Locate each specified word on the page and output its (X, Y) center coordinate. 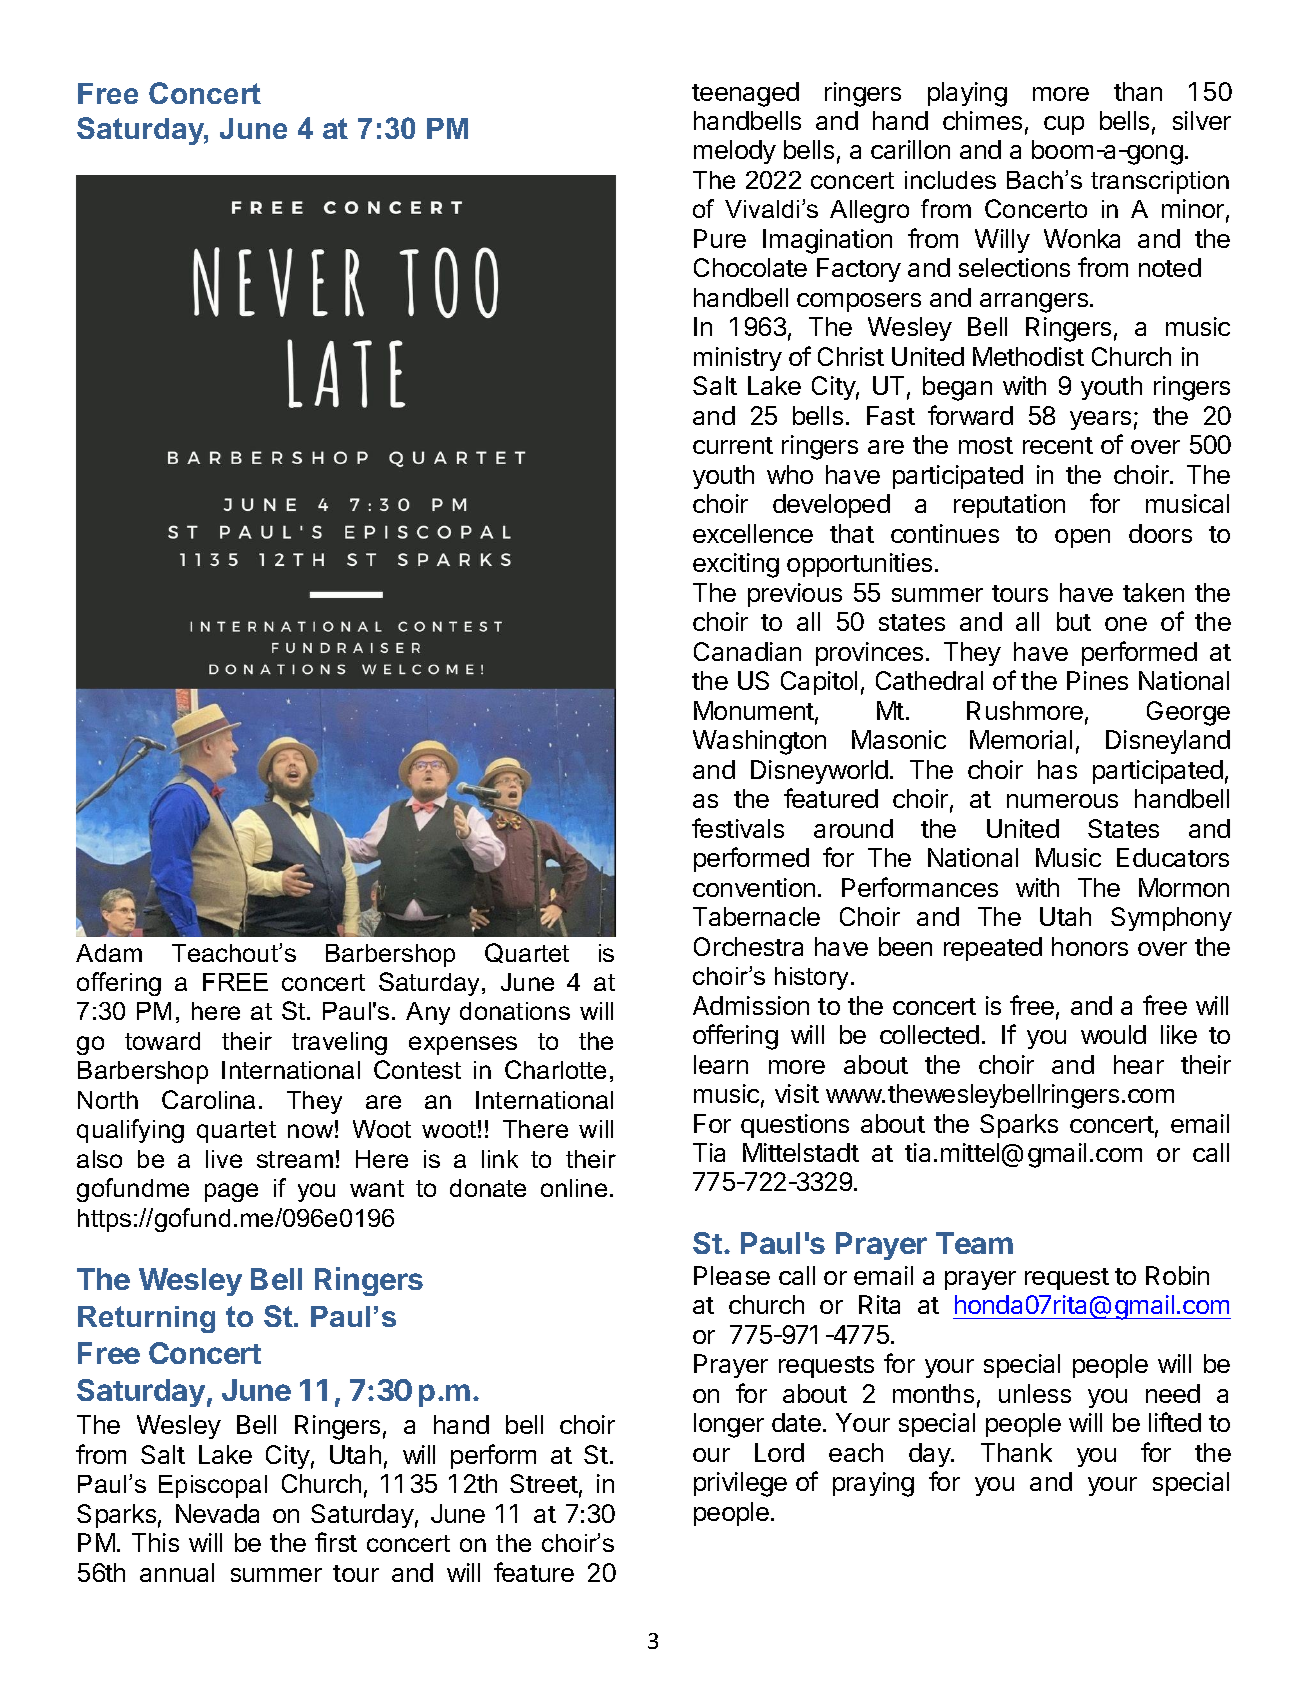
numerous (1062, 801)
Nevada (217, 1513)
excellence (753, 533)
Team (974, 1243)
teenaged (745, 94)
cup (1064, 125)
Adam (109, 953)
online (574, 1188)
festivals (738, 828)
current (733, 445)
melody (735, 152)
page (231, 1192)
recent (1058, 445)
